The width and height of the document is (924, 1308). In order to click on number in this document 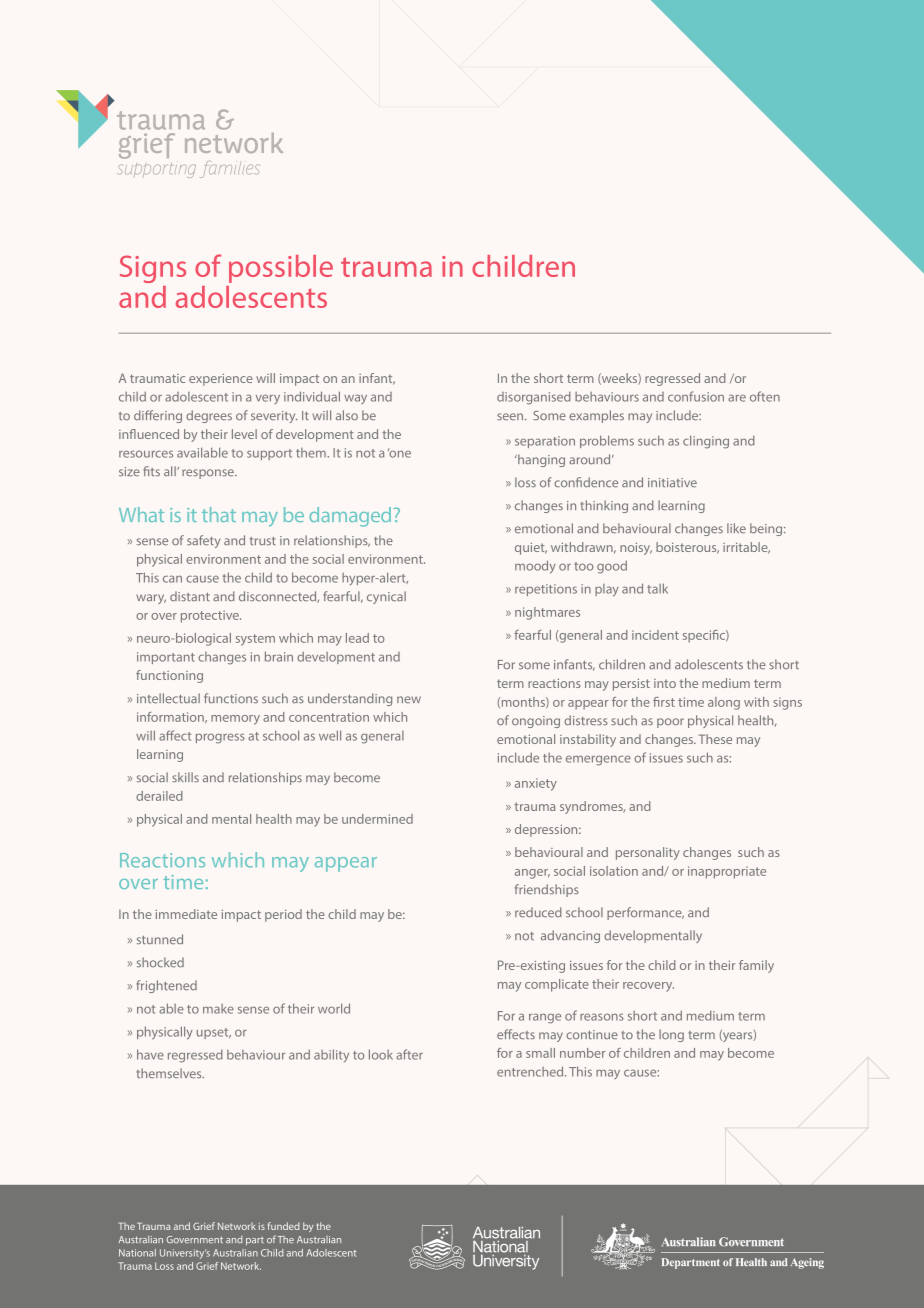, I will do `click(582, 1053)`.
